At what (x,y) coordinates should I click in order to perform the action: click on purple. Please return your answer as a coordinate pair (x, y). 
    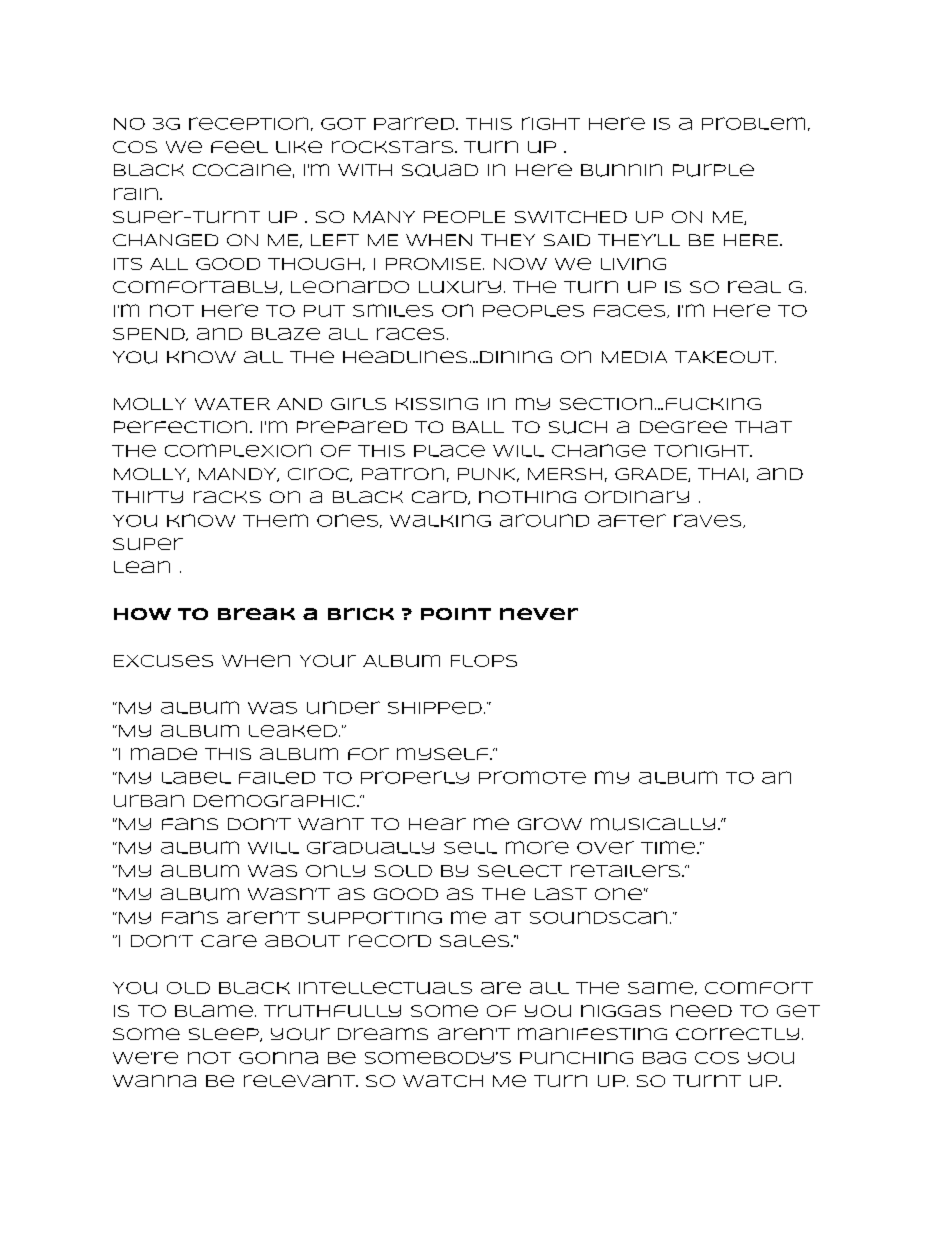
    Looking at the image, I should click on (713, 170).
